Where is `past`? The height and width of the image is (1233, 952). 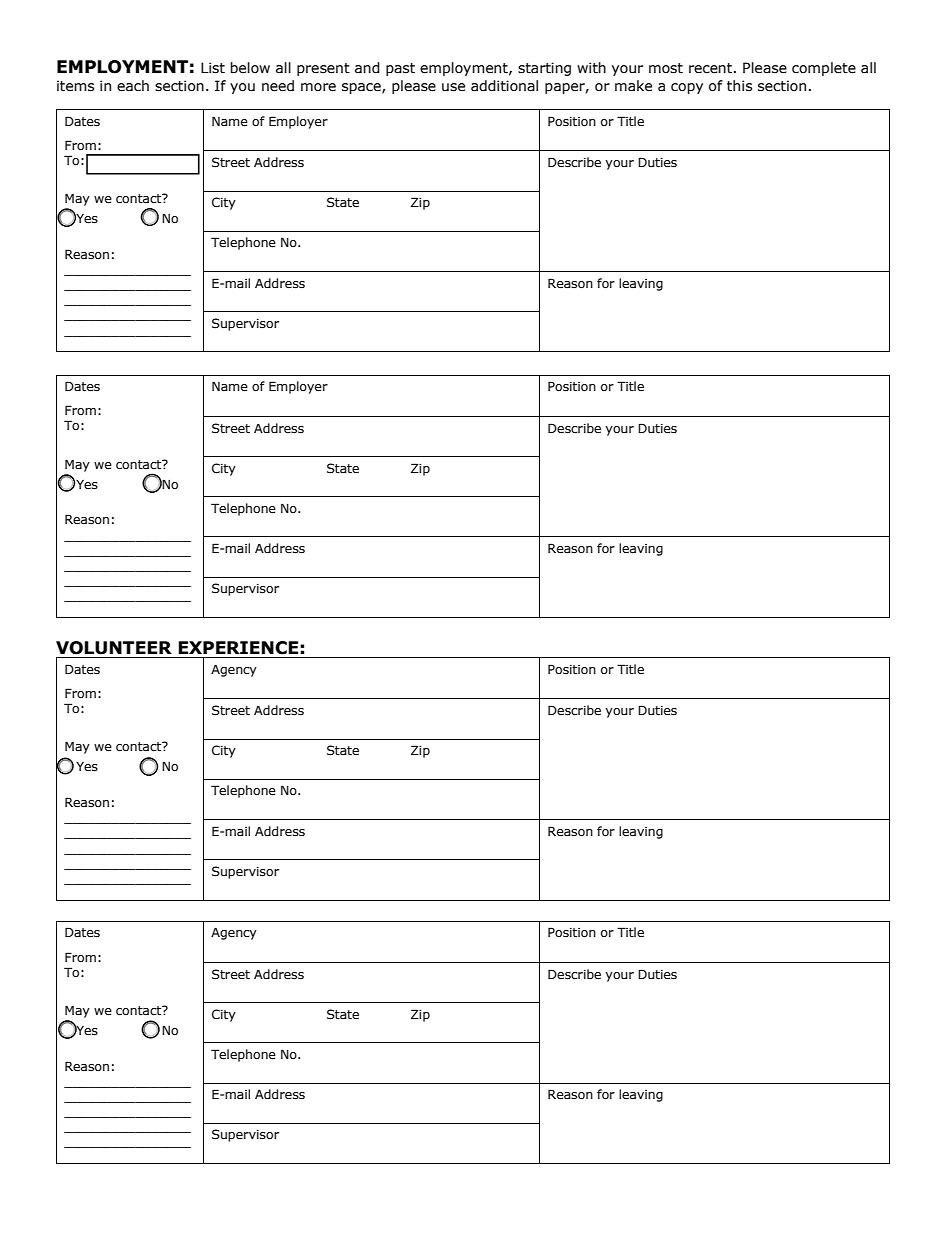 past is located at coordinates (400, 69).
